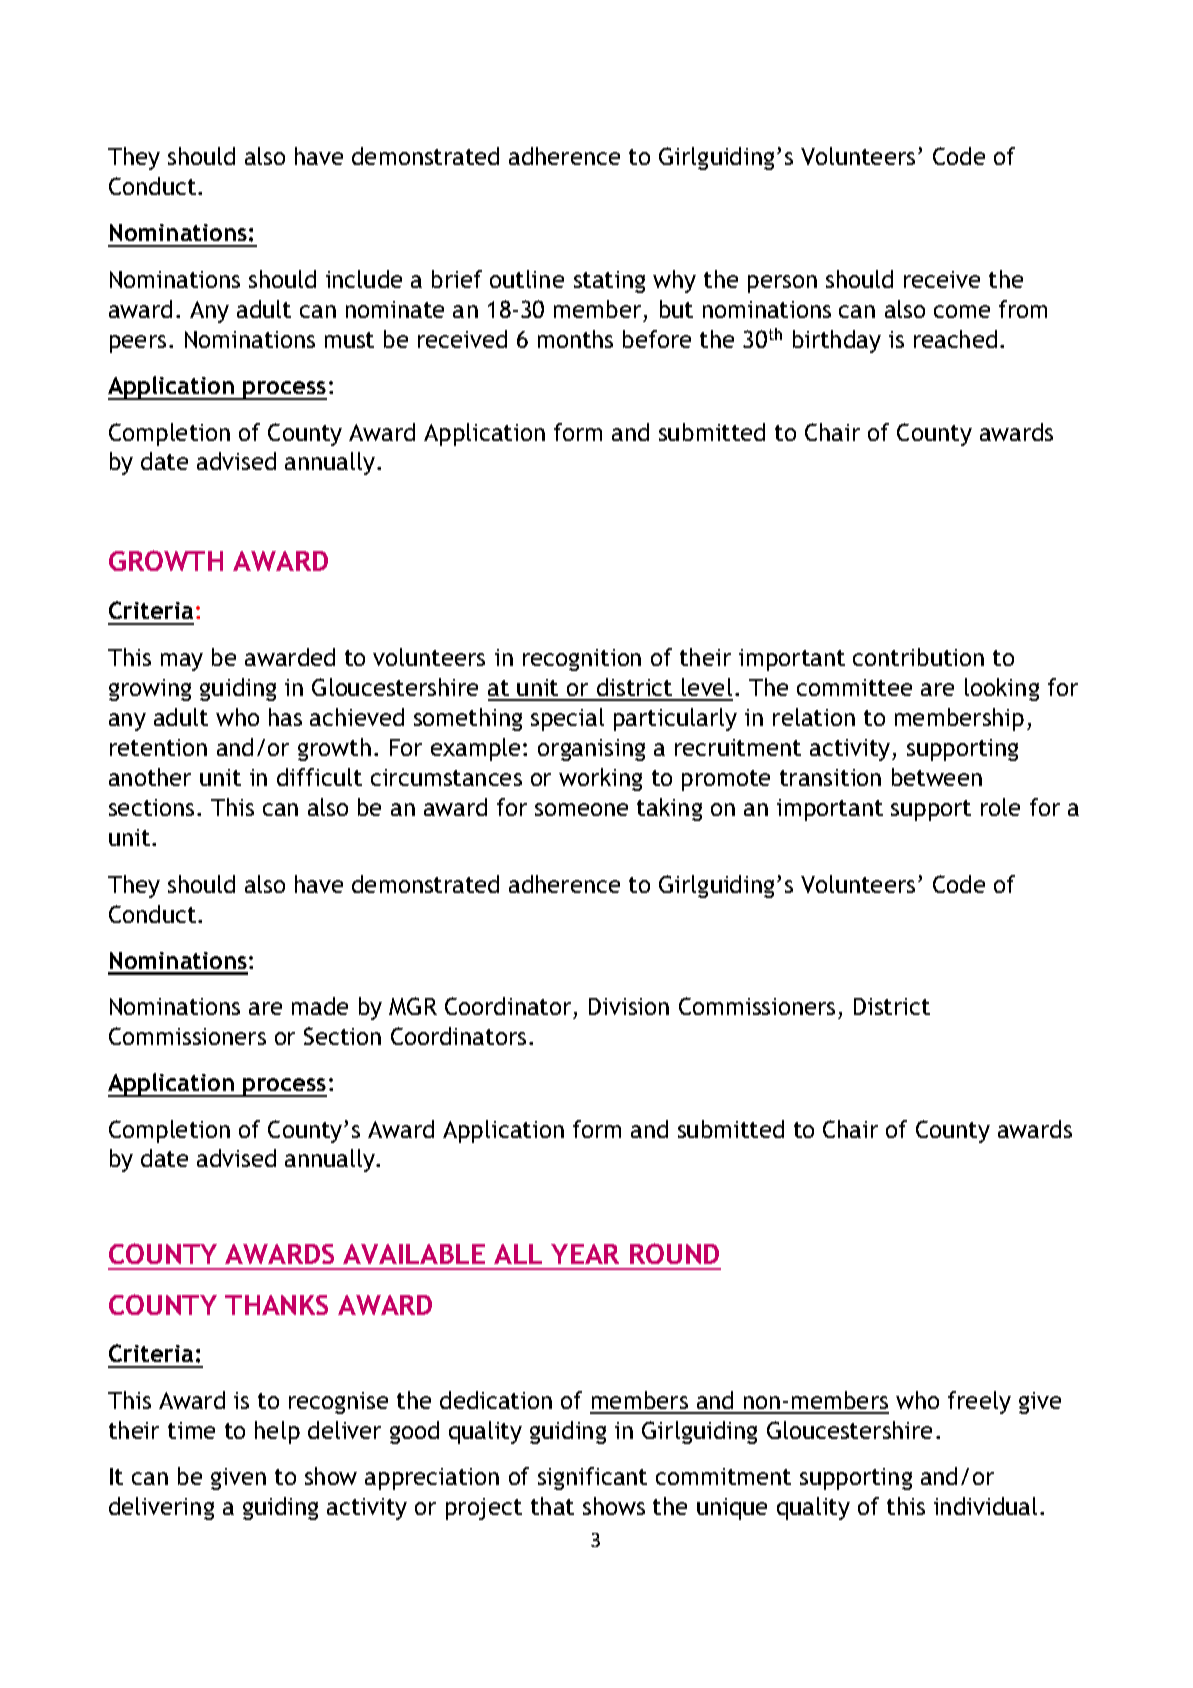 This screenshot has width=1193, height=1688. I want to click on made, so click(320, 1006).
